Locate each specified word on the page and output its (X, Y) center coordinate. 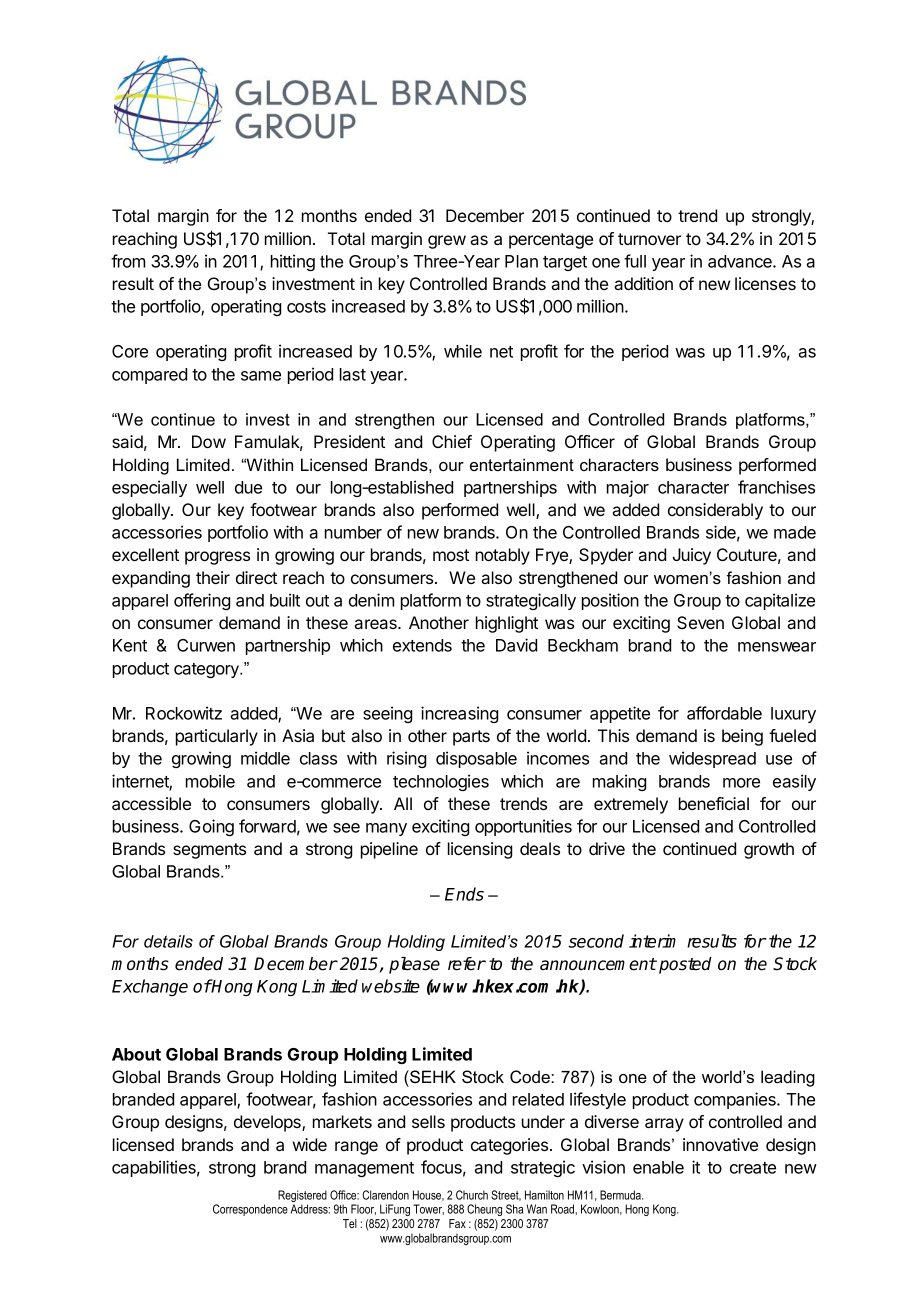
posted (685, 965)
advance (741, 261)
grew (447, 242)
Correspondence (250, 1210)
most (451, 555)
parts (471, 738)
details (168, 941)
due (248, 487)
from (128, 261)
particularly (217, 737)
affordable (724, 713)
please (414, 965)
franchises (776, 487)
